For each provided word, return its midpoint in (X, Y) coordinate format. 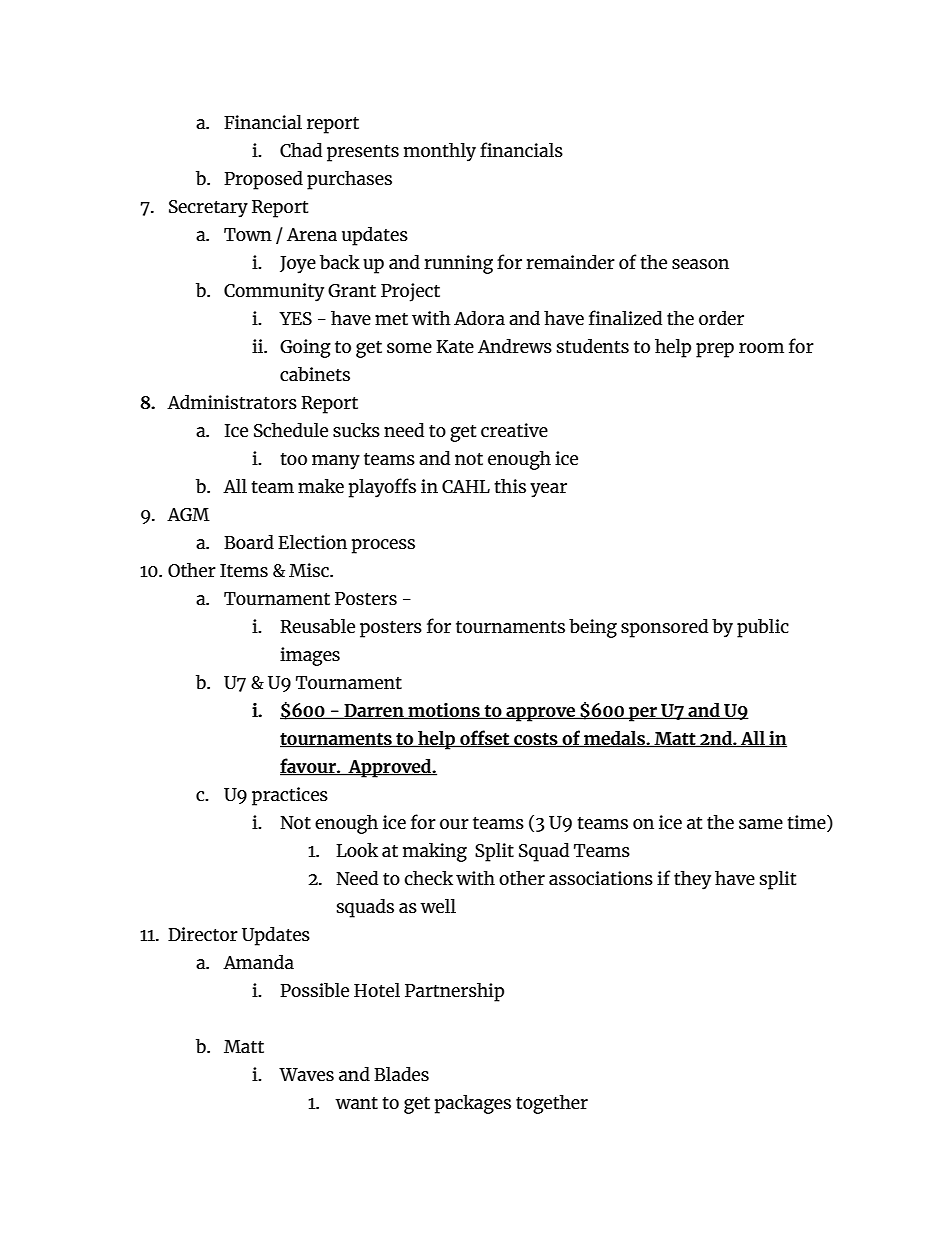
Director (203, 934)
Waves (306, 1074)
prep (715, 350)
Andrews (515, 345)
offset (485, 739)
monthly (440, 152)
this (510, 485)
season (700, 264)
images (310, 656)
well (438, 906)
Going (305, 348)
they (692, 880)
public (763, 628)
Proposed (263, 180)
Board (249, 541)
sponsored (664, 628)
